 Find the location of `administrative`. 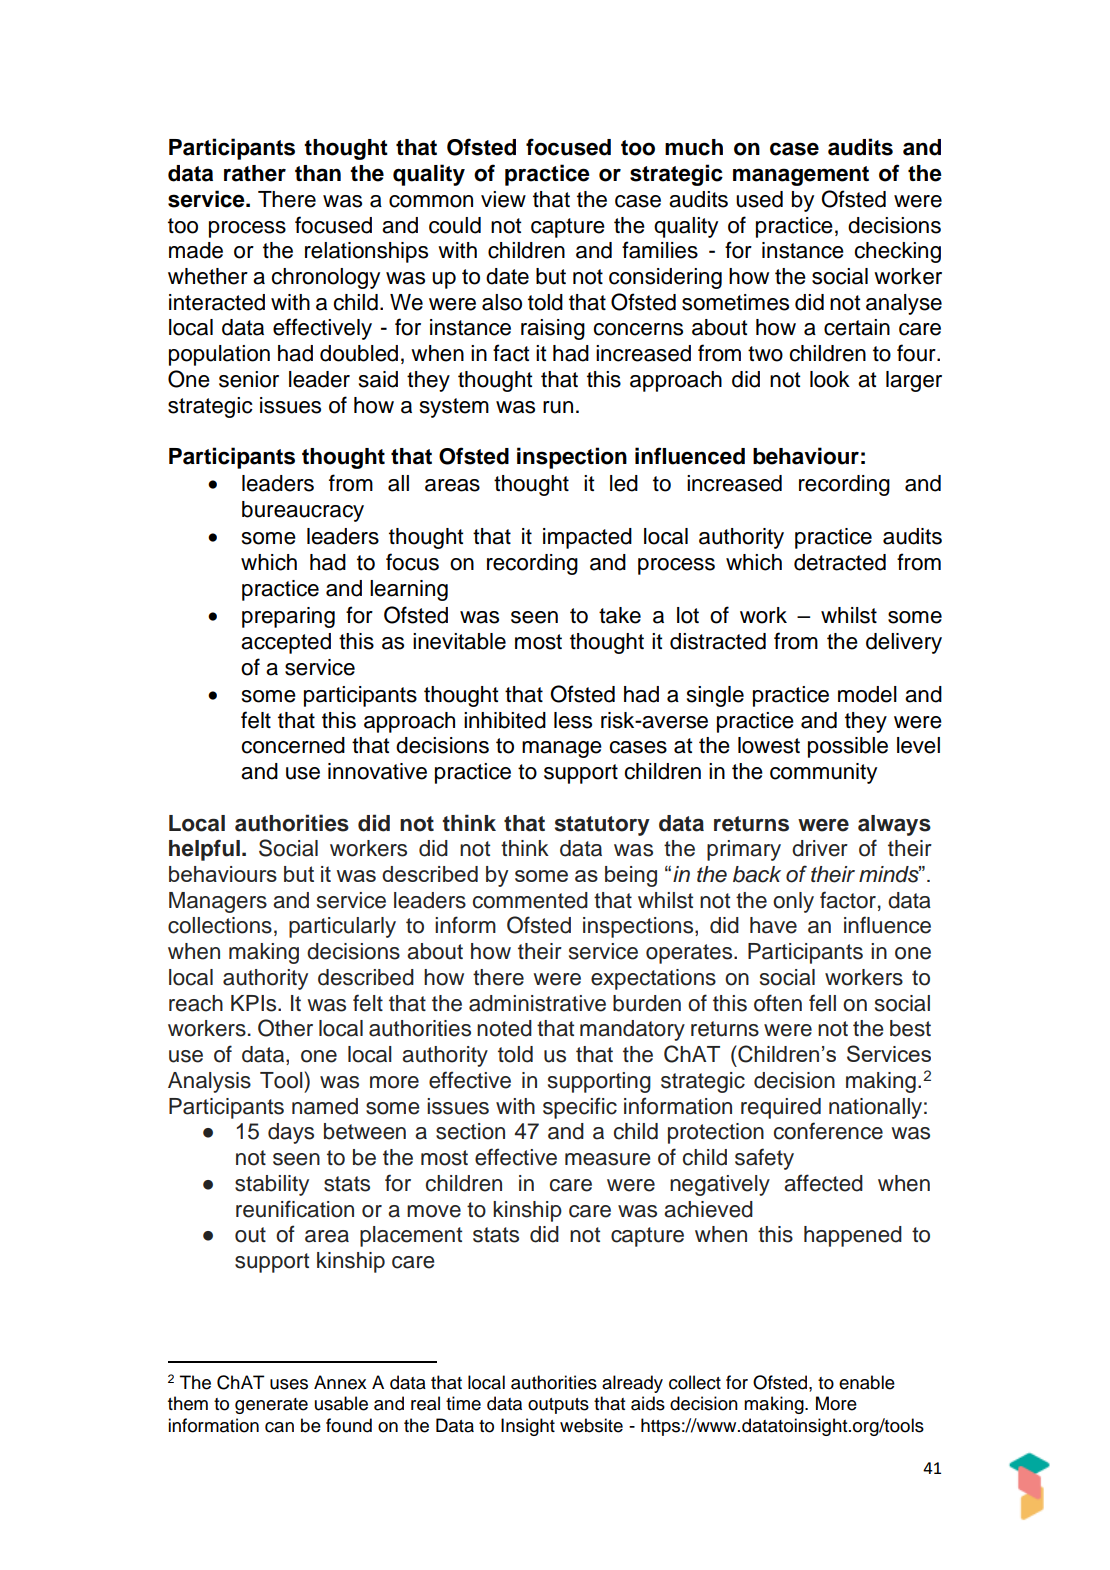

administrative is located at coordinates (537, 1003).
